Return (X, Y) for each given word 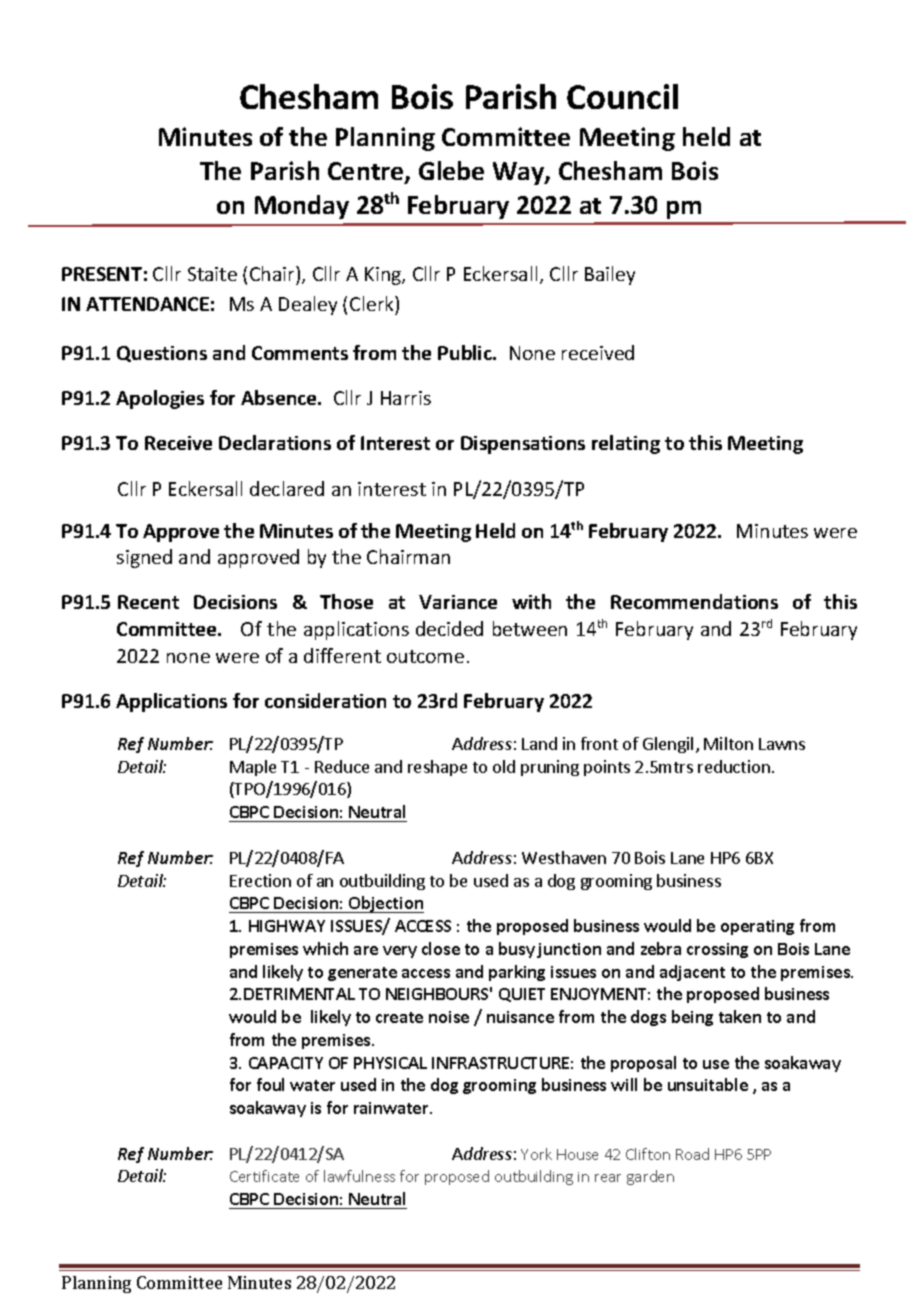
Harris (406, 398)
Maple (253, 768)
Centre (367, 172)
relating (626, 444)
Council (622, 96)
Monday (302, 207)
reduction (734, 766)
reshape (437, 768)
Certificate (264, 1176)
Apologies (160, 399)
